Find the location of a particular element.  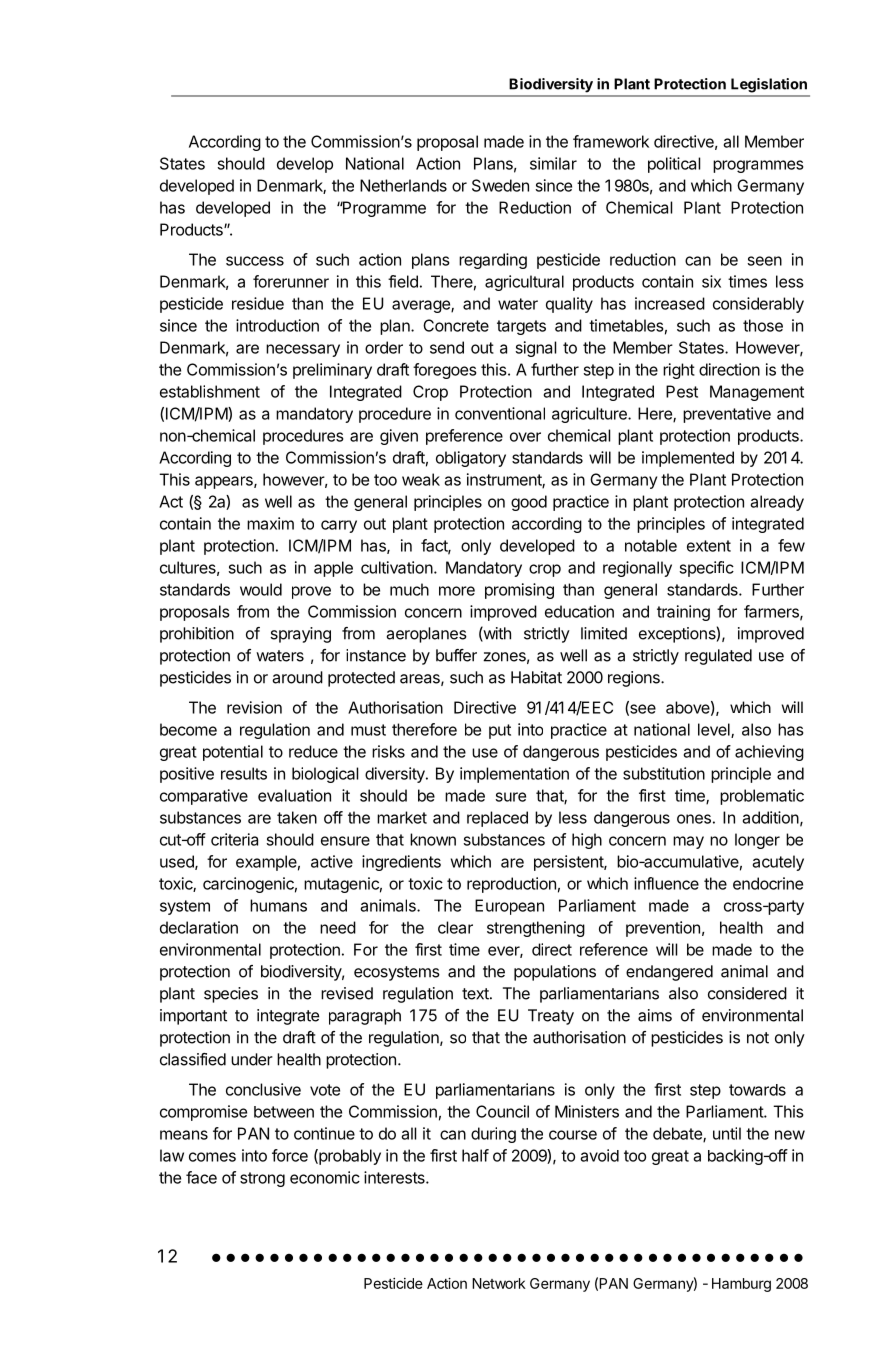

implemented is located at coordinates (688, 459).
